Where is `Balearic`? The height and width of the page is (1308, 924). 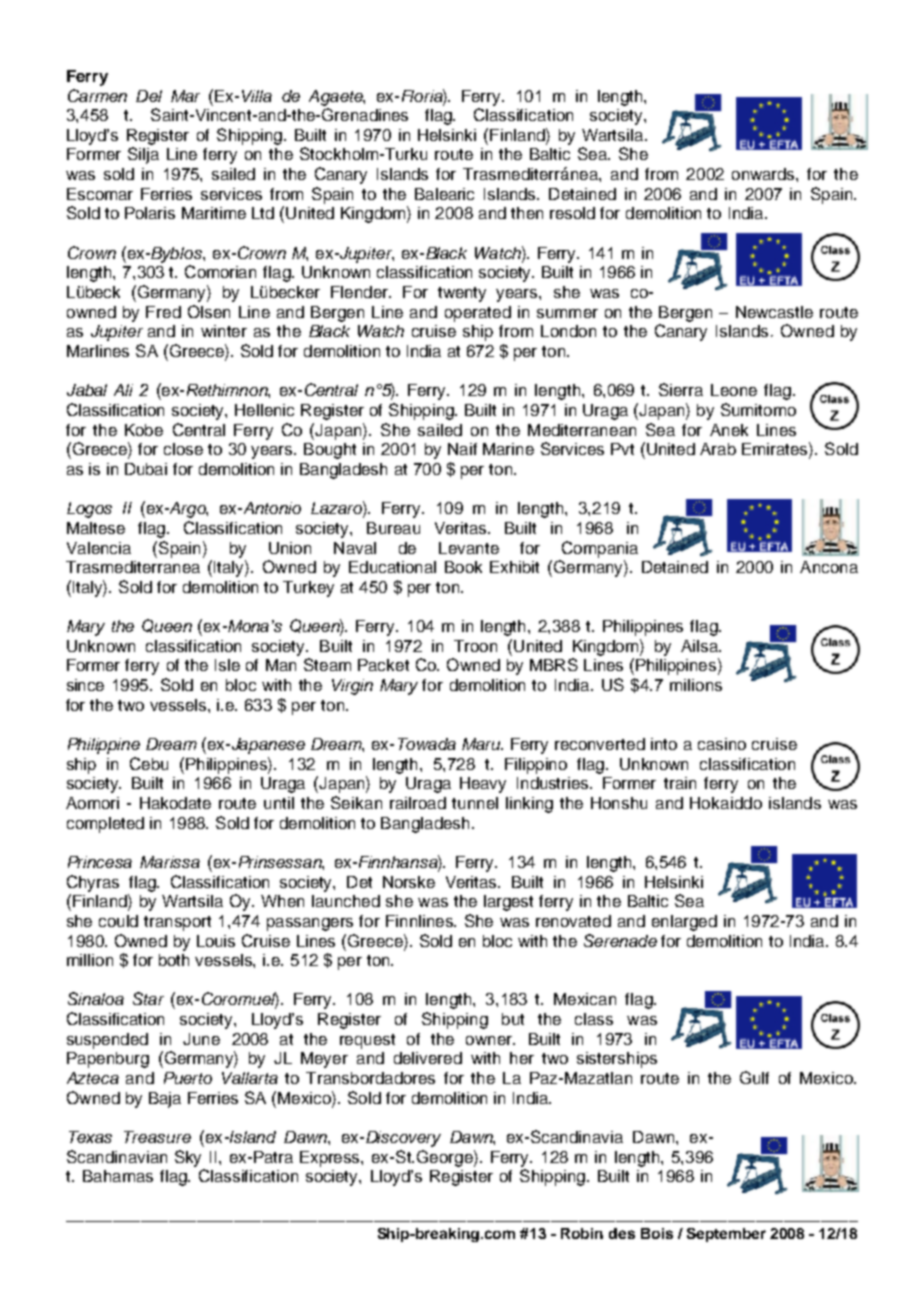
Balearic is located at coordinates (444, 194).
